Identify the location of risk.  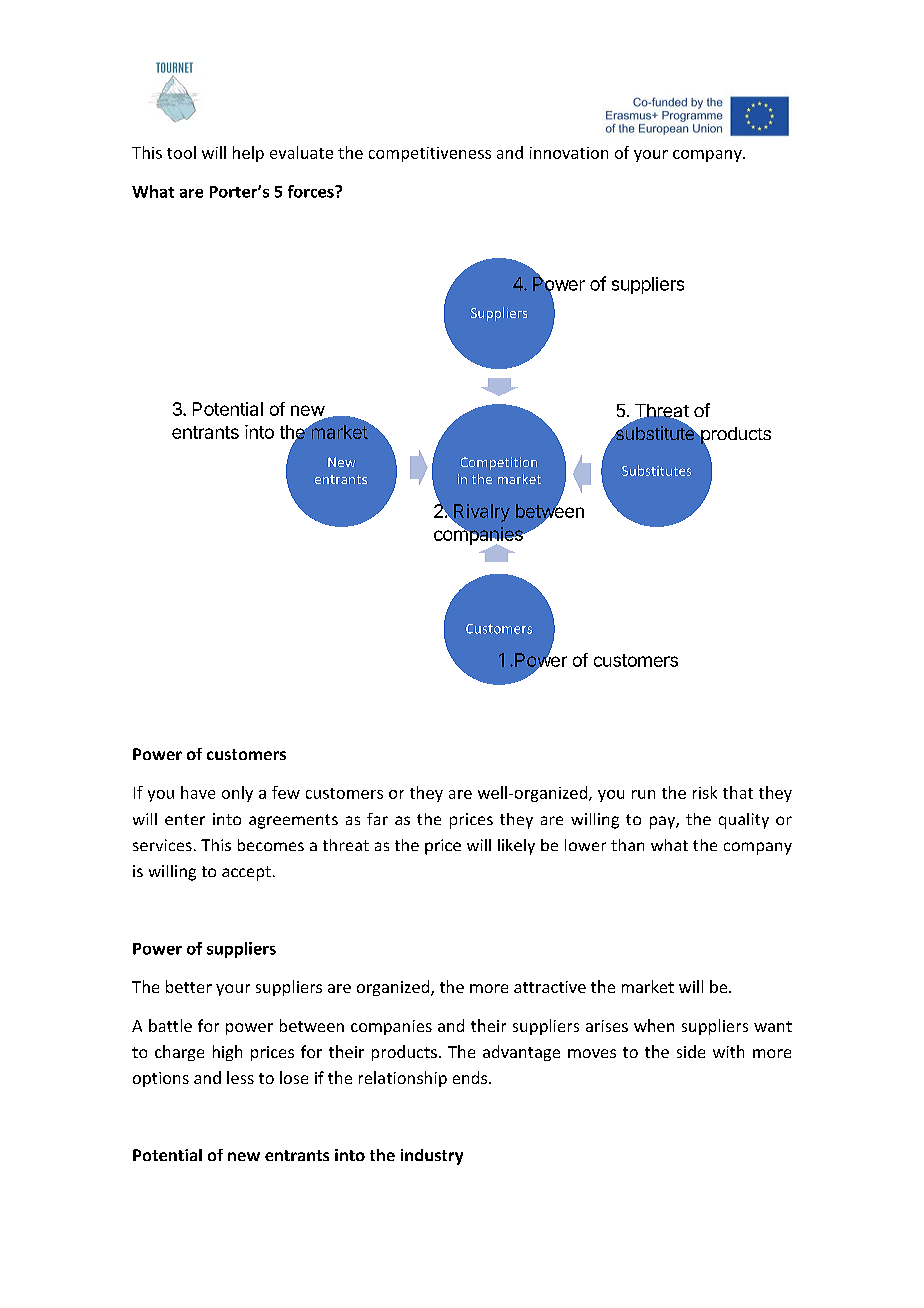
(705, 792).
